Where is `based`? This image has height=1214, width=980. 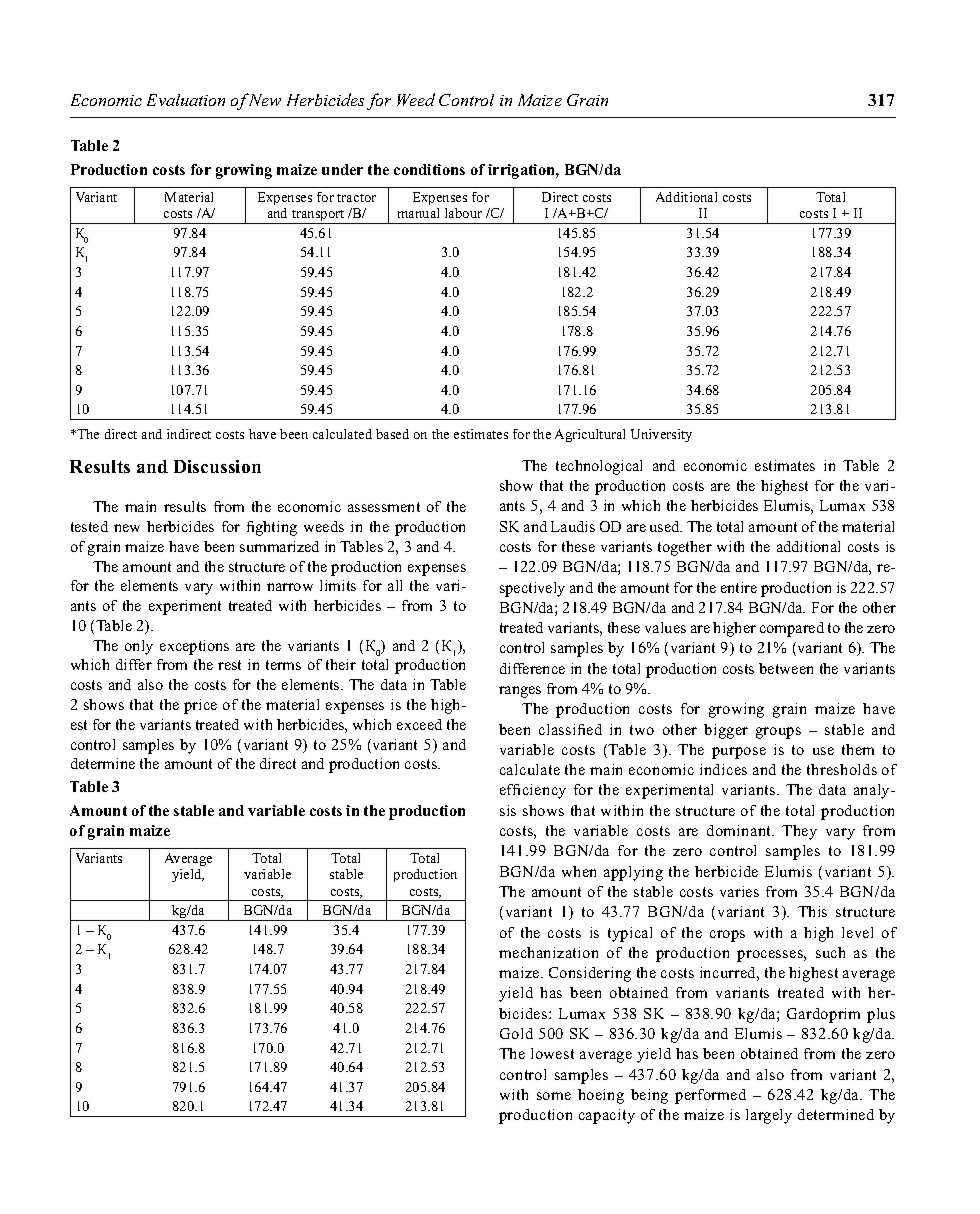 based is located at coordinates (392, 434).
